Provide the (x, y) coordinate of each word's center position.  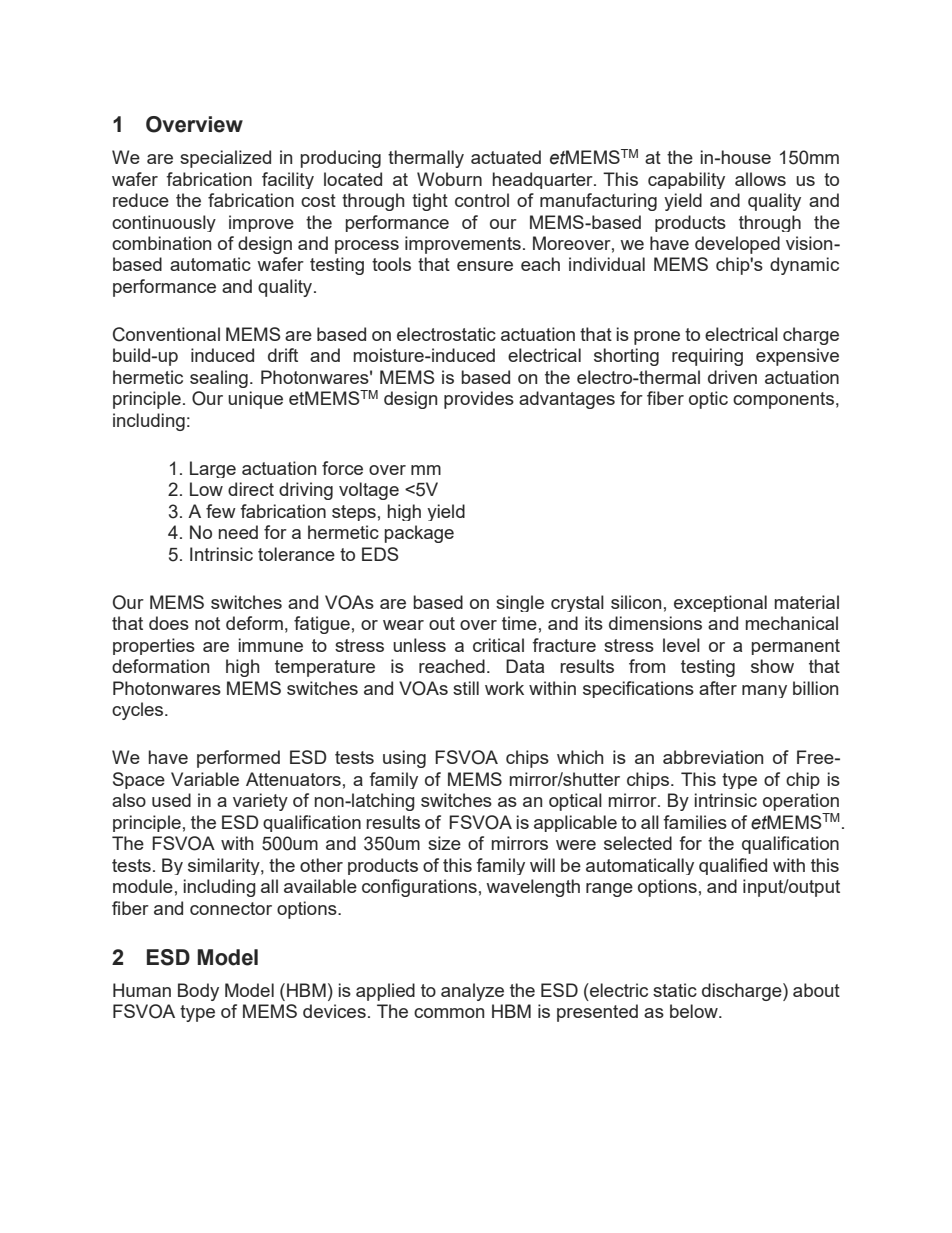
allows (760, 179)
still (466, 688)
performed (238, 759)
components (783, 400)
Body (198, 992)
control (482, 200)
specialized (225, 159)
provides (479, 400)
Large (213, 469)
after (718, 688)
